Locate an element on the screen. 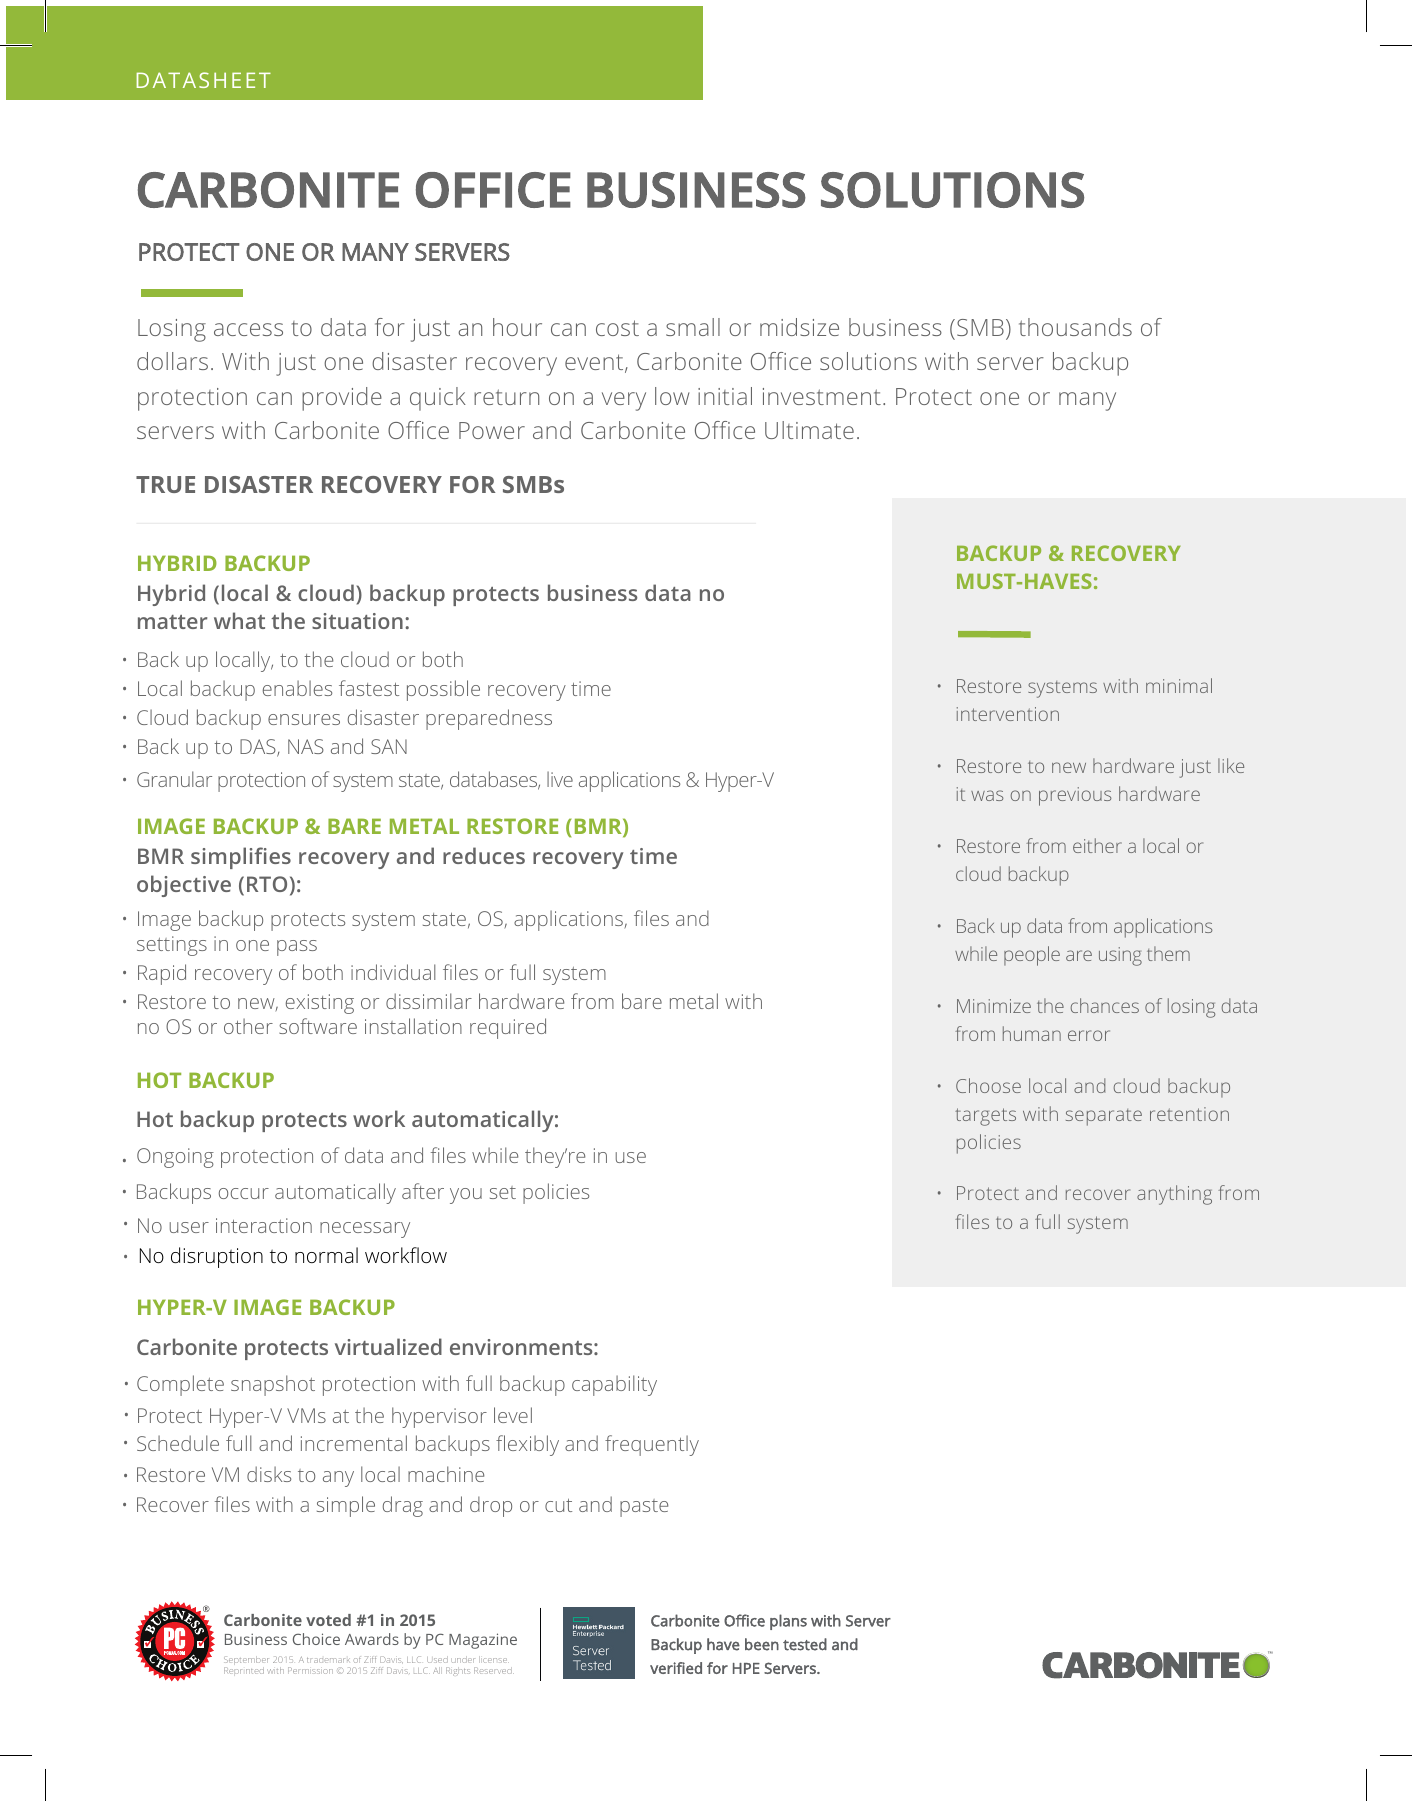  verified is located at coordinates (676, 1668).
